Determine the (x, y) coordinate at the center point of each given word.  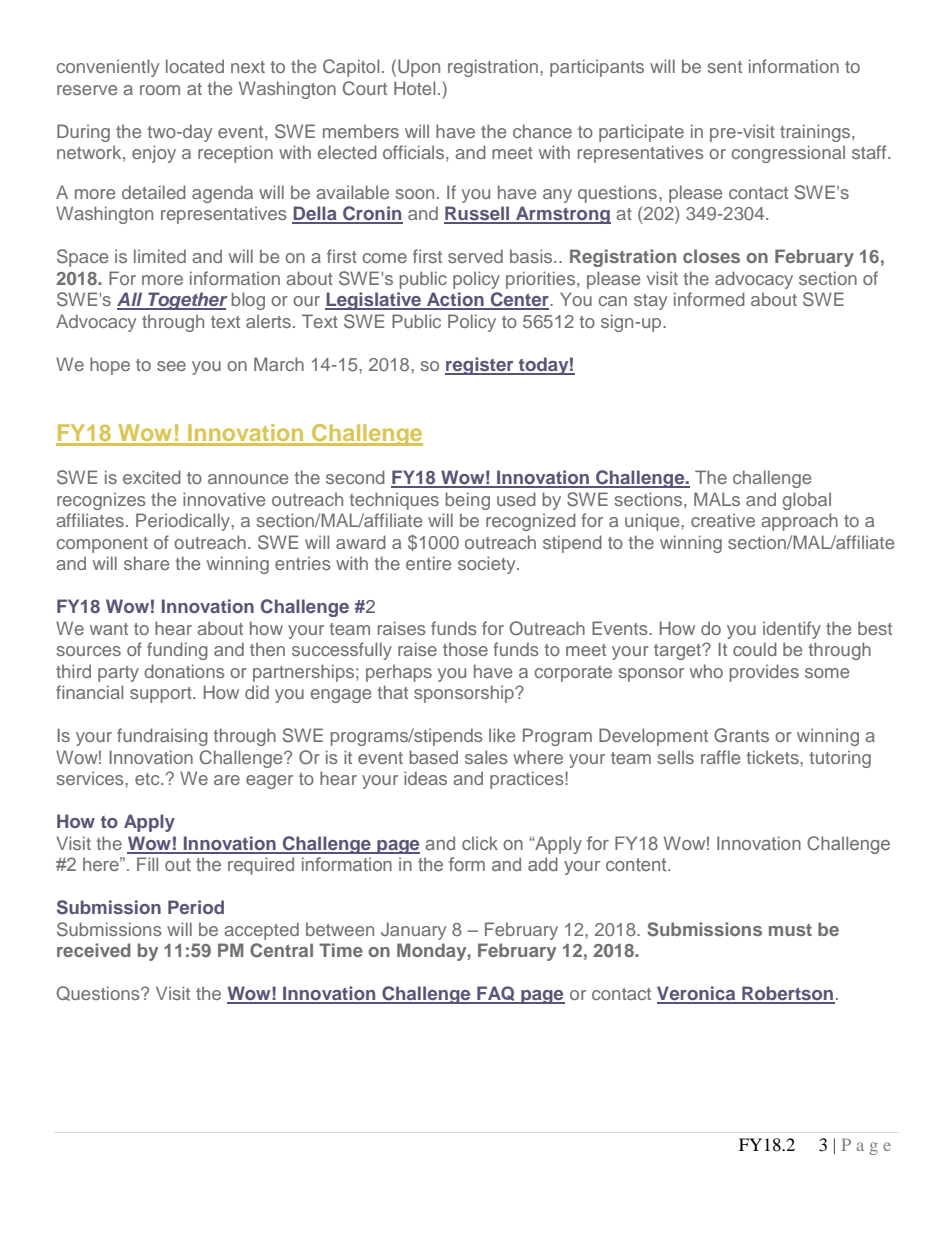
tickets (773, 757)
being (468, 501)
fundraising (162, 737)
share (146, 563)
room (160, 90)
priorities (542, 280)
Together (187, 301)
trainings (816, 133)
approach (799, 522)
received (94, 950)
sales (486, 757)
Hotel (414, 88)
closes (711, 256)
